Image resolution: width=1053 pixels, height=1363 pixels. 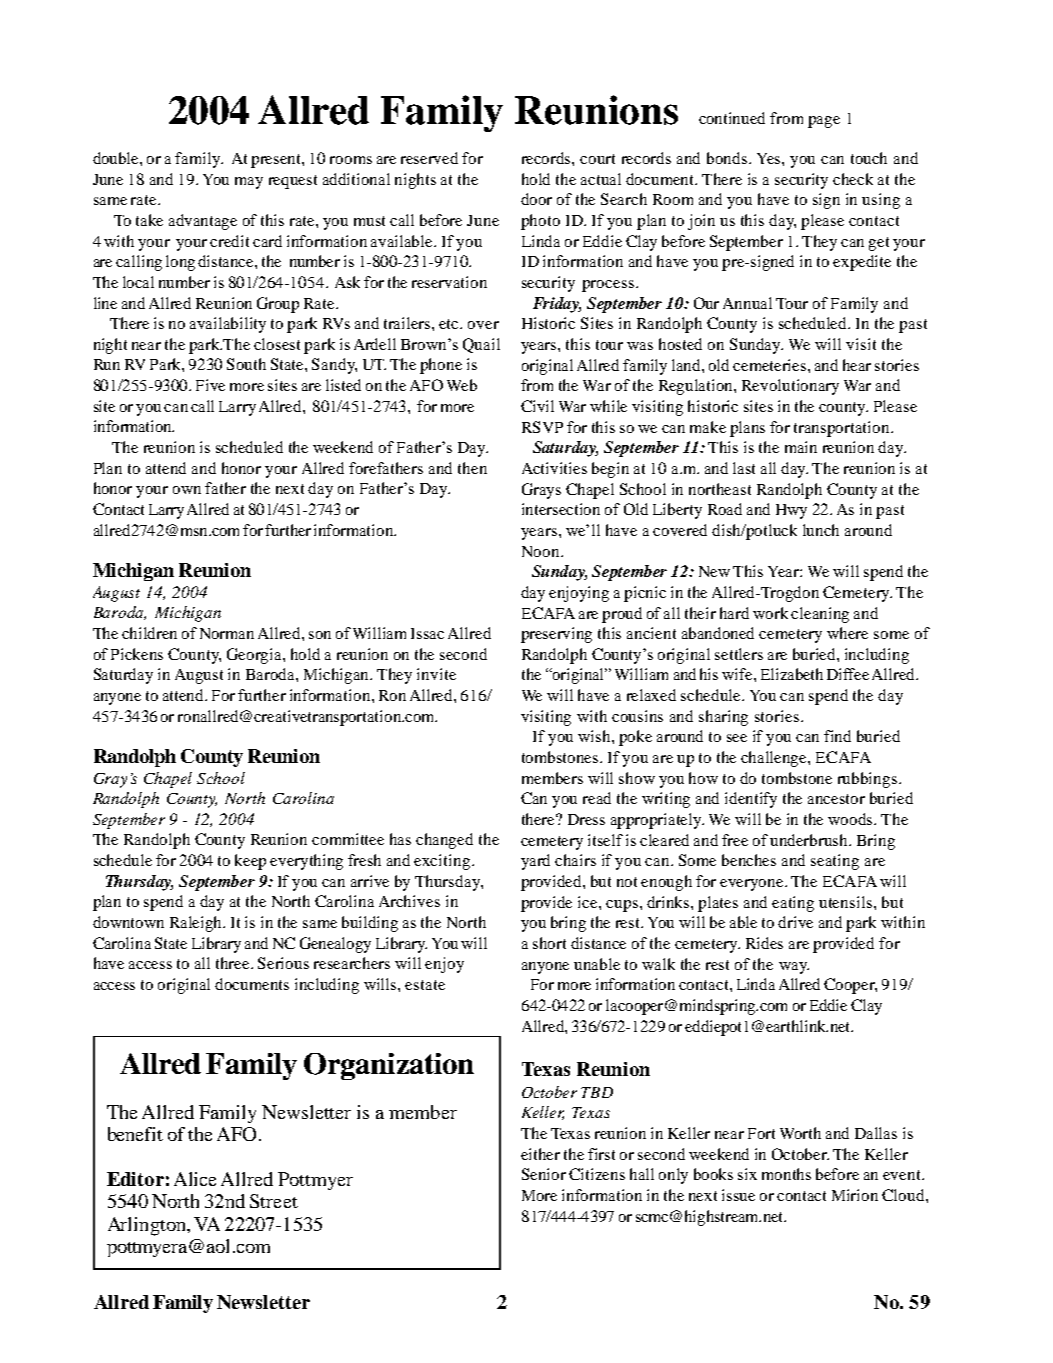 I want to click on door, so click(x=536, y=199).
